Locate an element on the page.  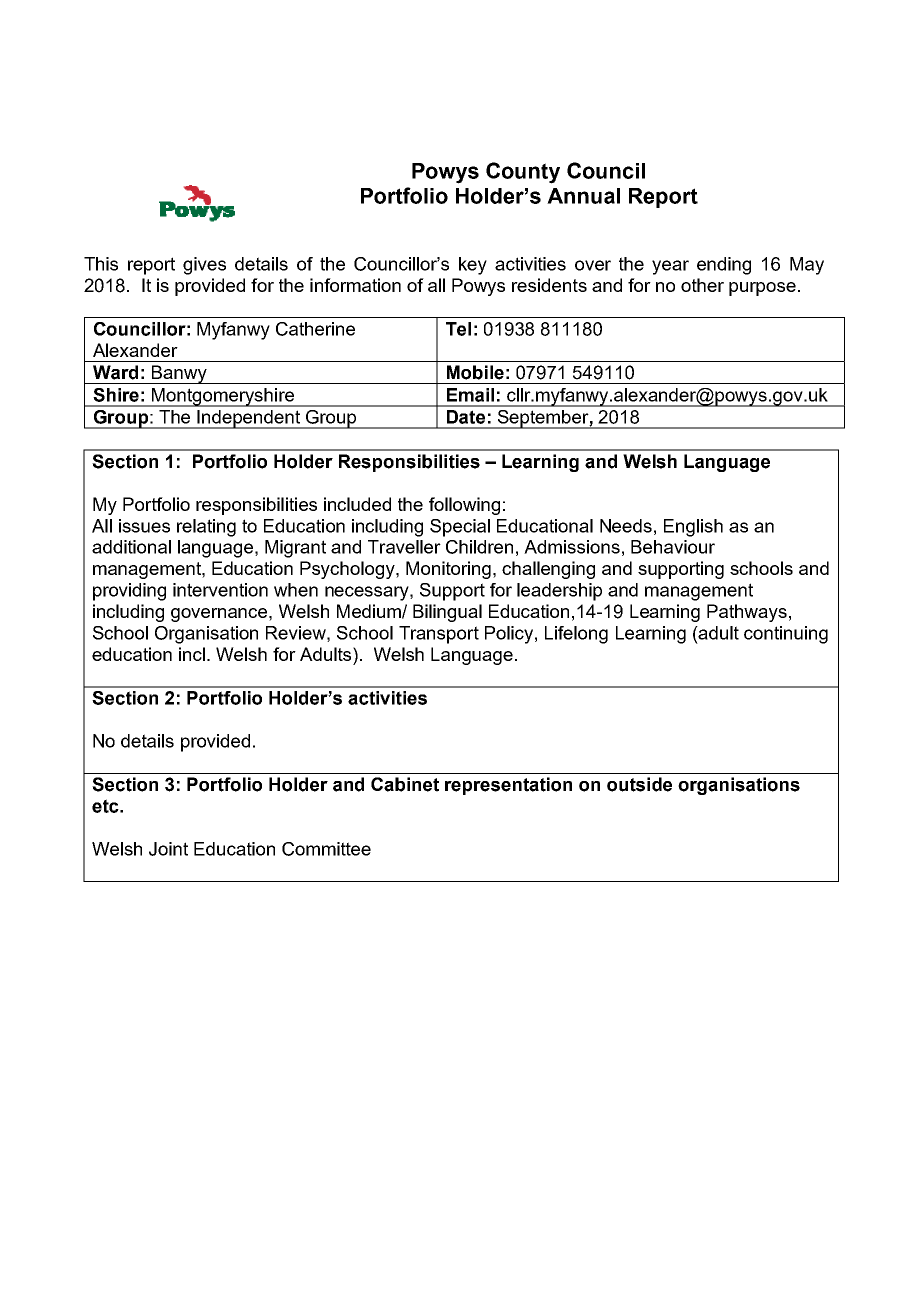
County is located at coordinates (523, 173).
